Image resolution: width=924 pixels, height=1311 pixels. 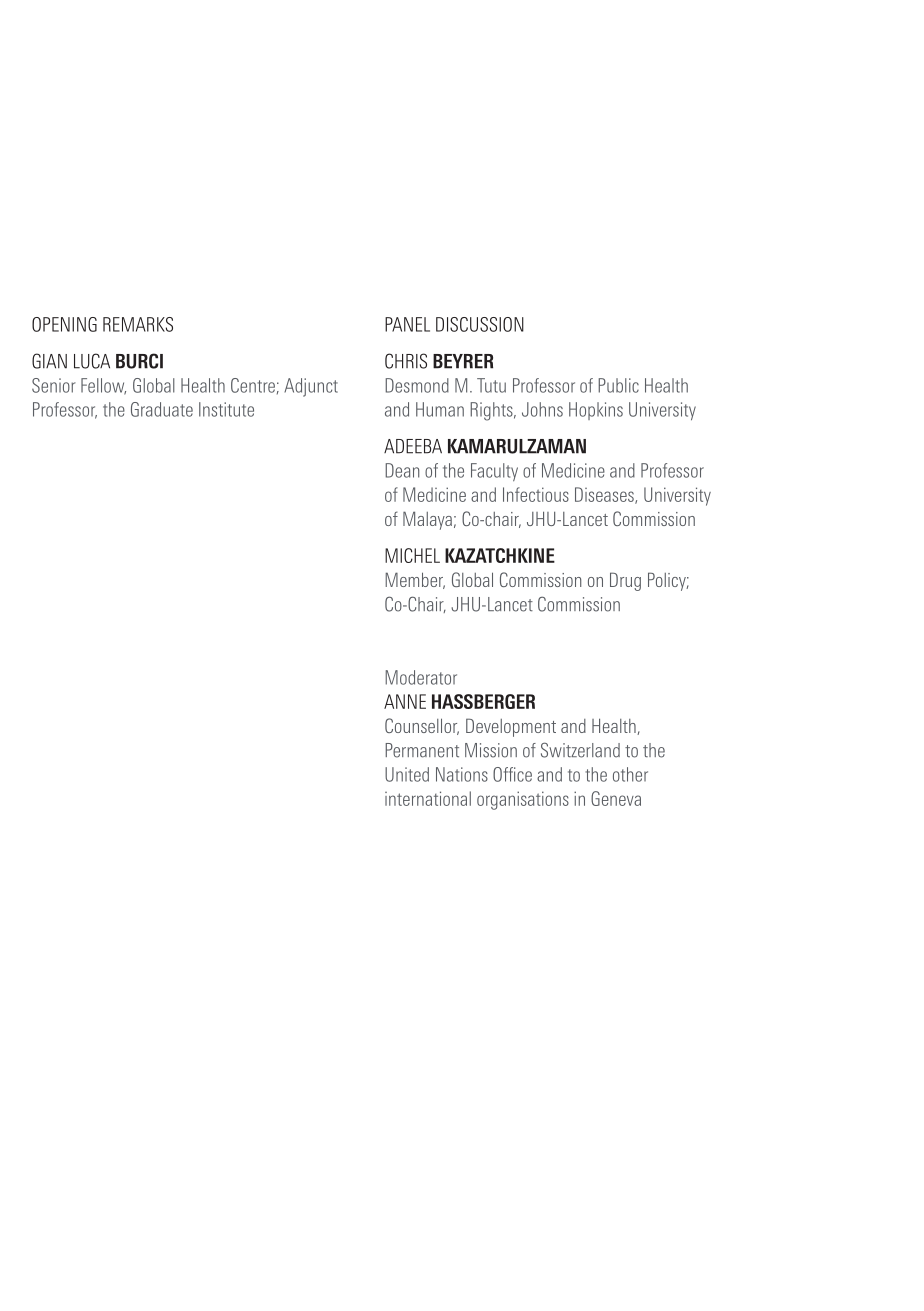 I want to click on Member, so click(x=415, y=580).
